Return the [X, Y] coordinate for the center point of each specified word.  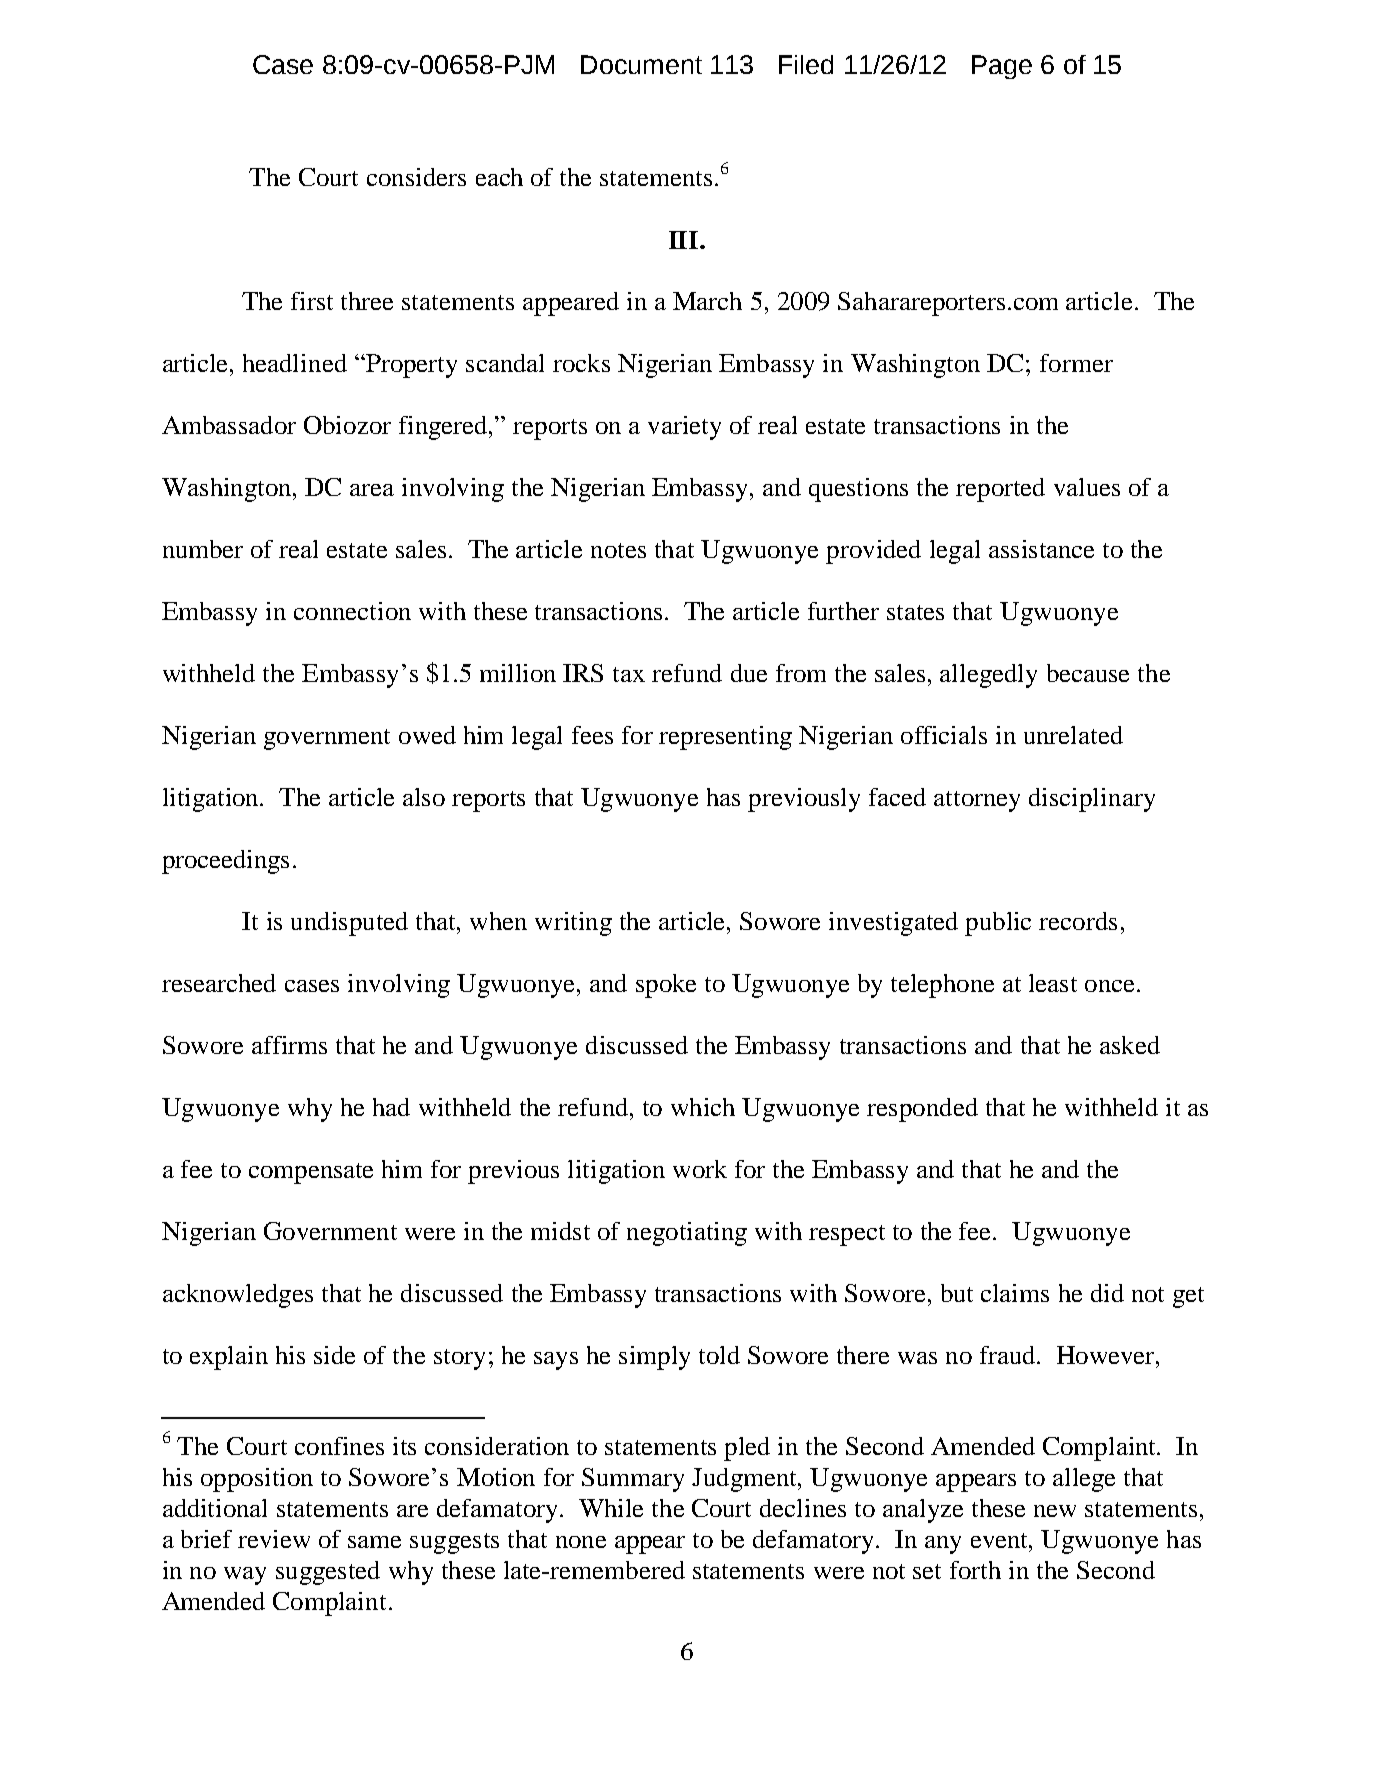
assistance [1041, 549]
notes [618, 550]
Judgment [745, 1480]
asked [1130, 1045]
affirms [289, 1045]
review [274, 1539]
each [499, 177]
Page [1002, 67]
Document [641, 64]
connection [352, 611]
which [703, 1107]
